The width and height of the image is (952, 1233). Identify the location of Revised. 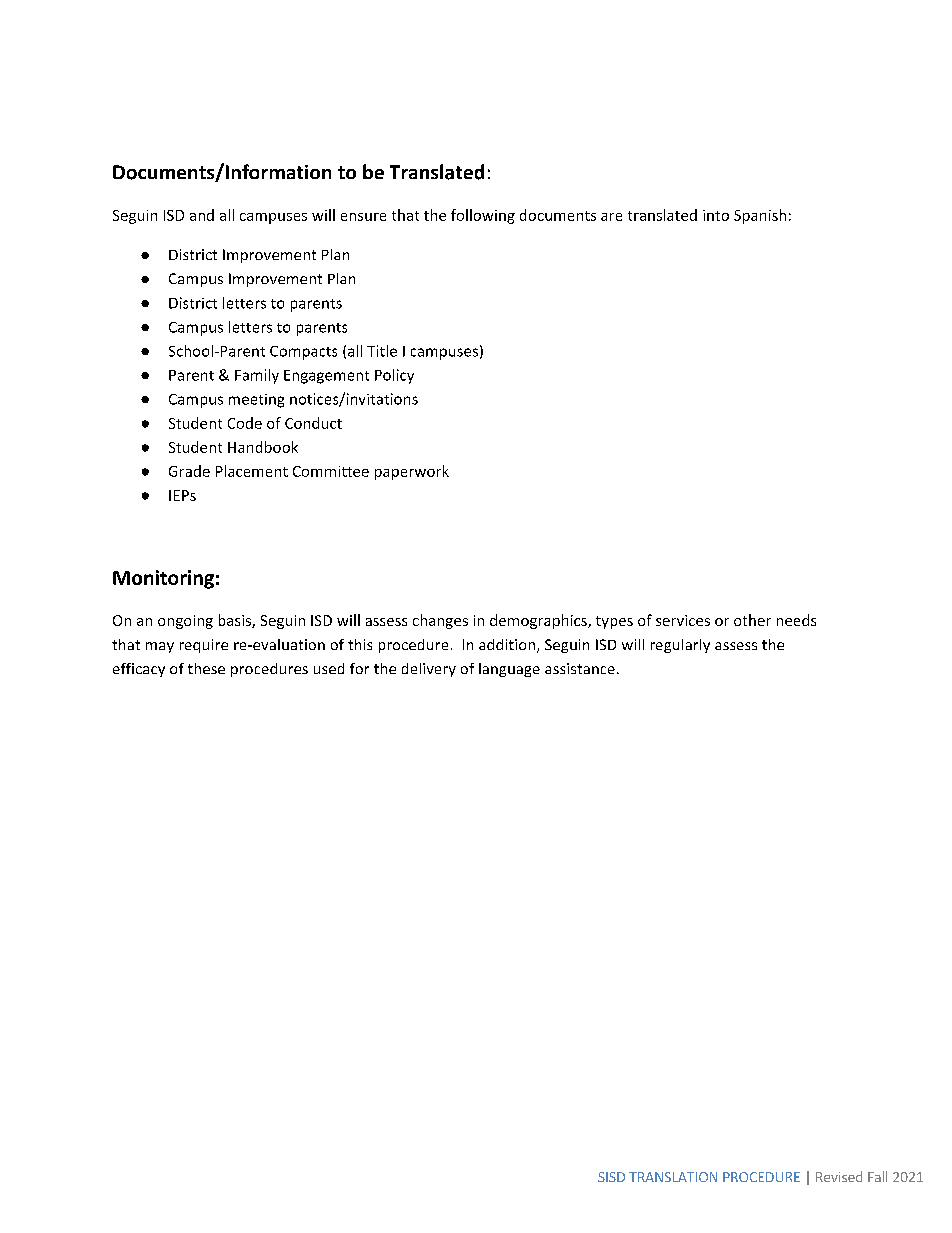
(839, 1176).
